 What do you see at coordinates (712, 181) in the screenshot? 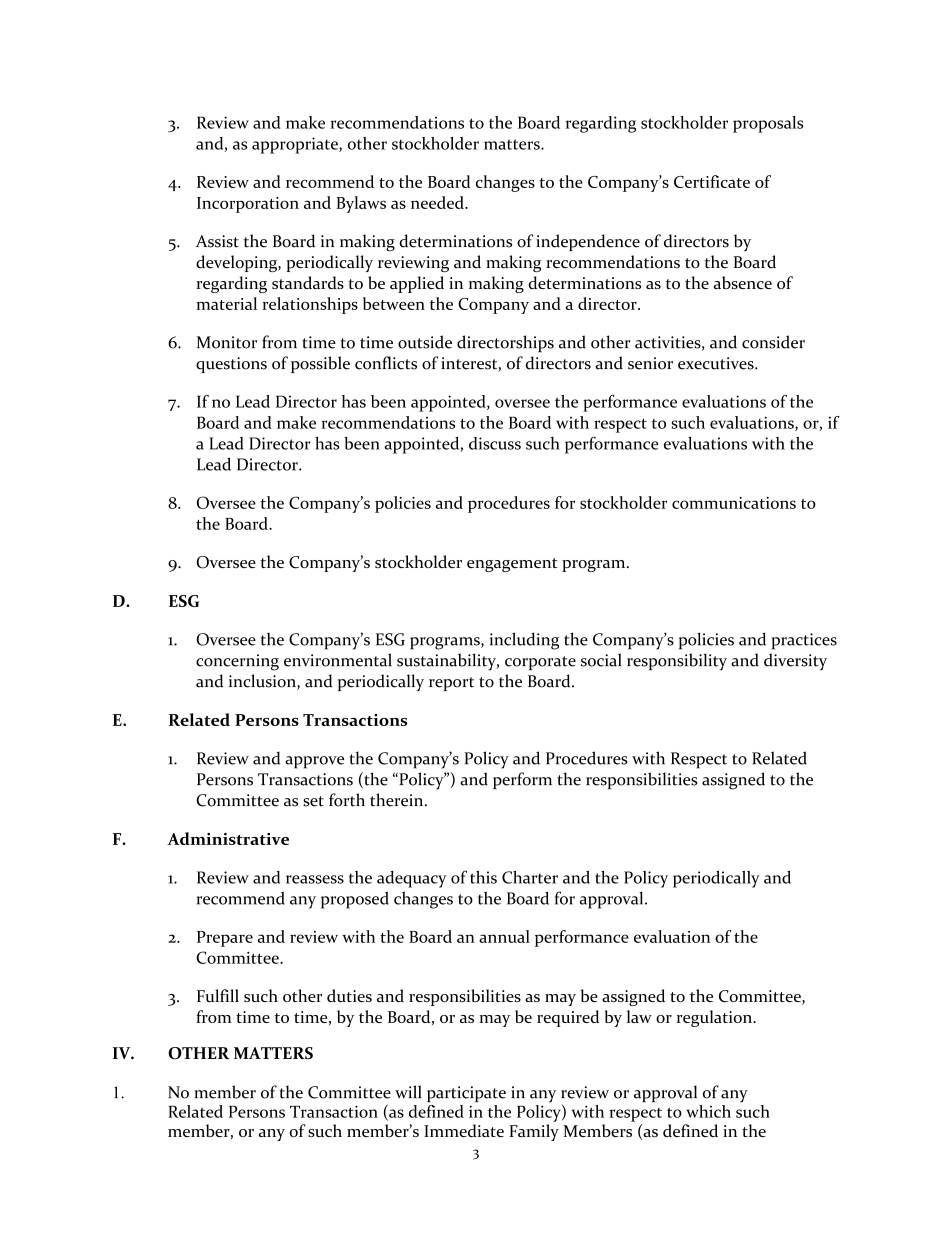
I see `Certificate` at bounding box center [712, 181].
